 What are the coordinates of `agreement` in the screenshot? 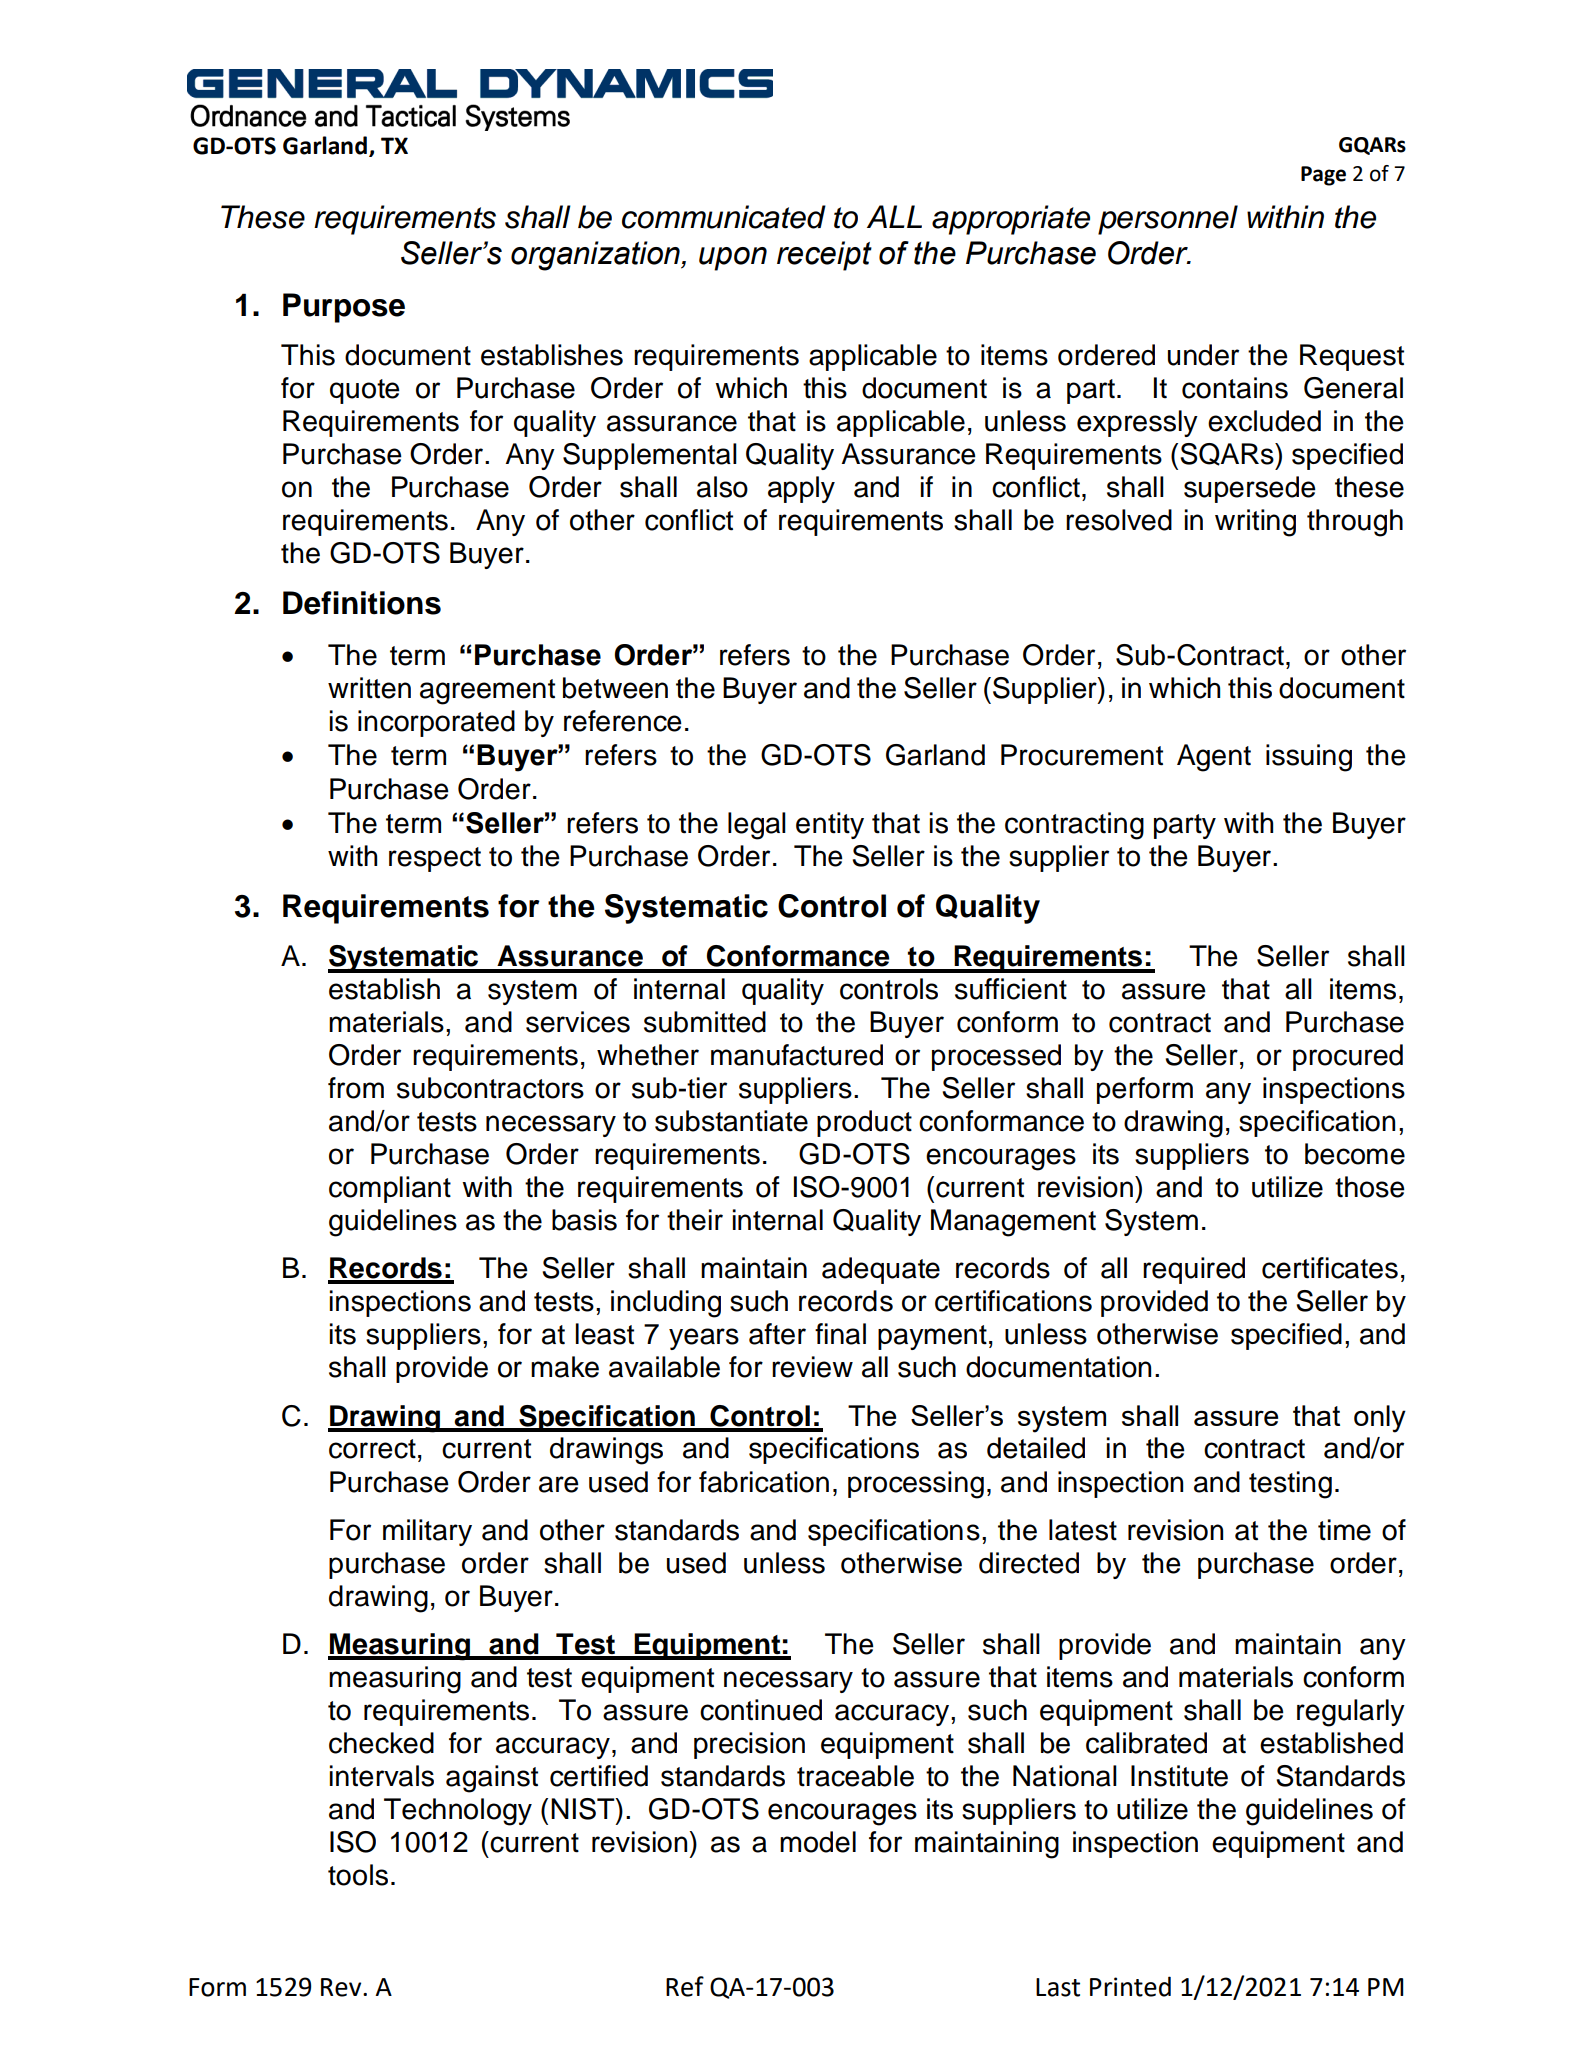 It's located at (487, 692).
